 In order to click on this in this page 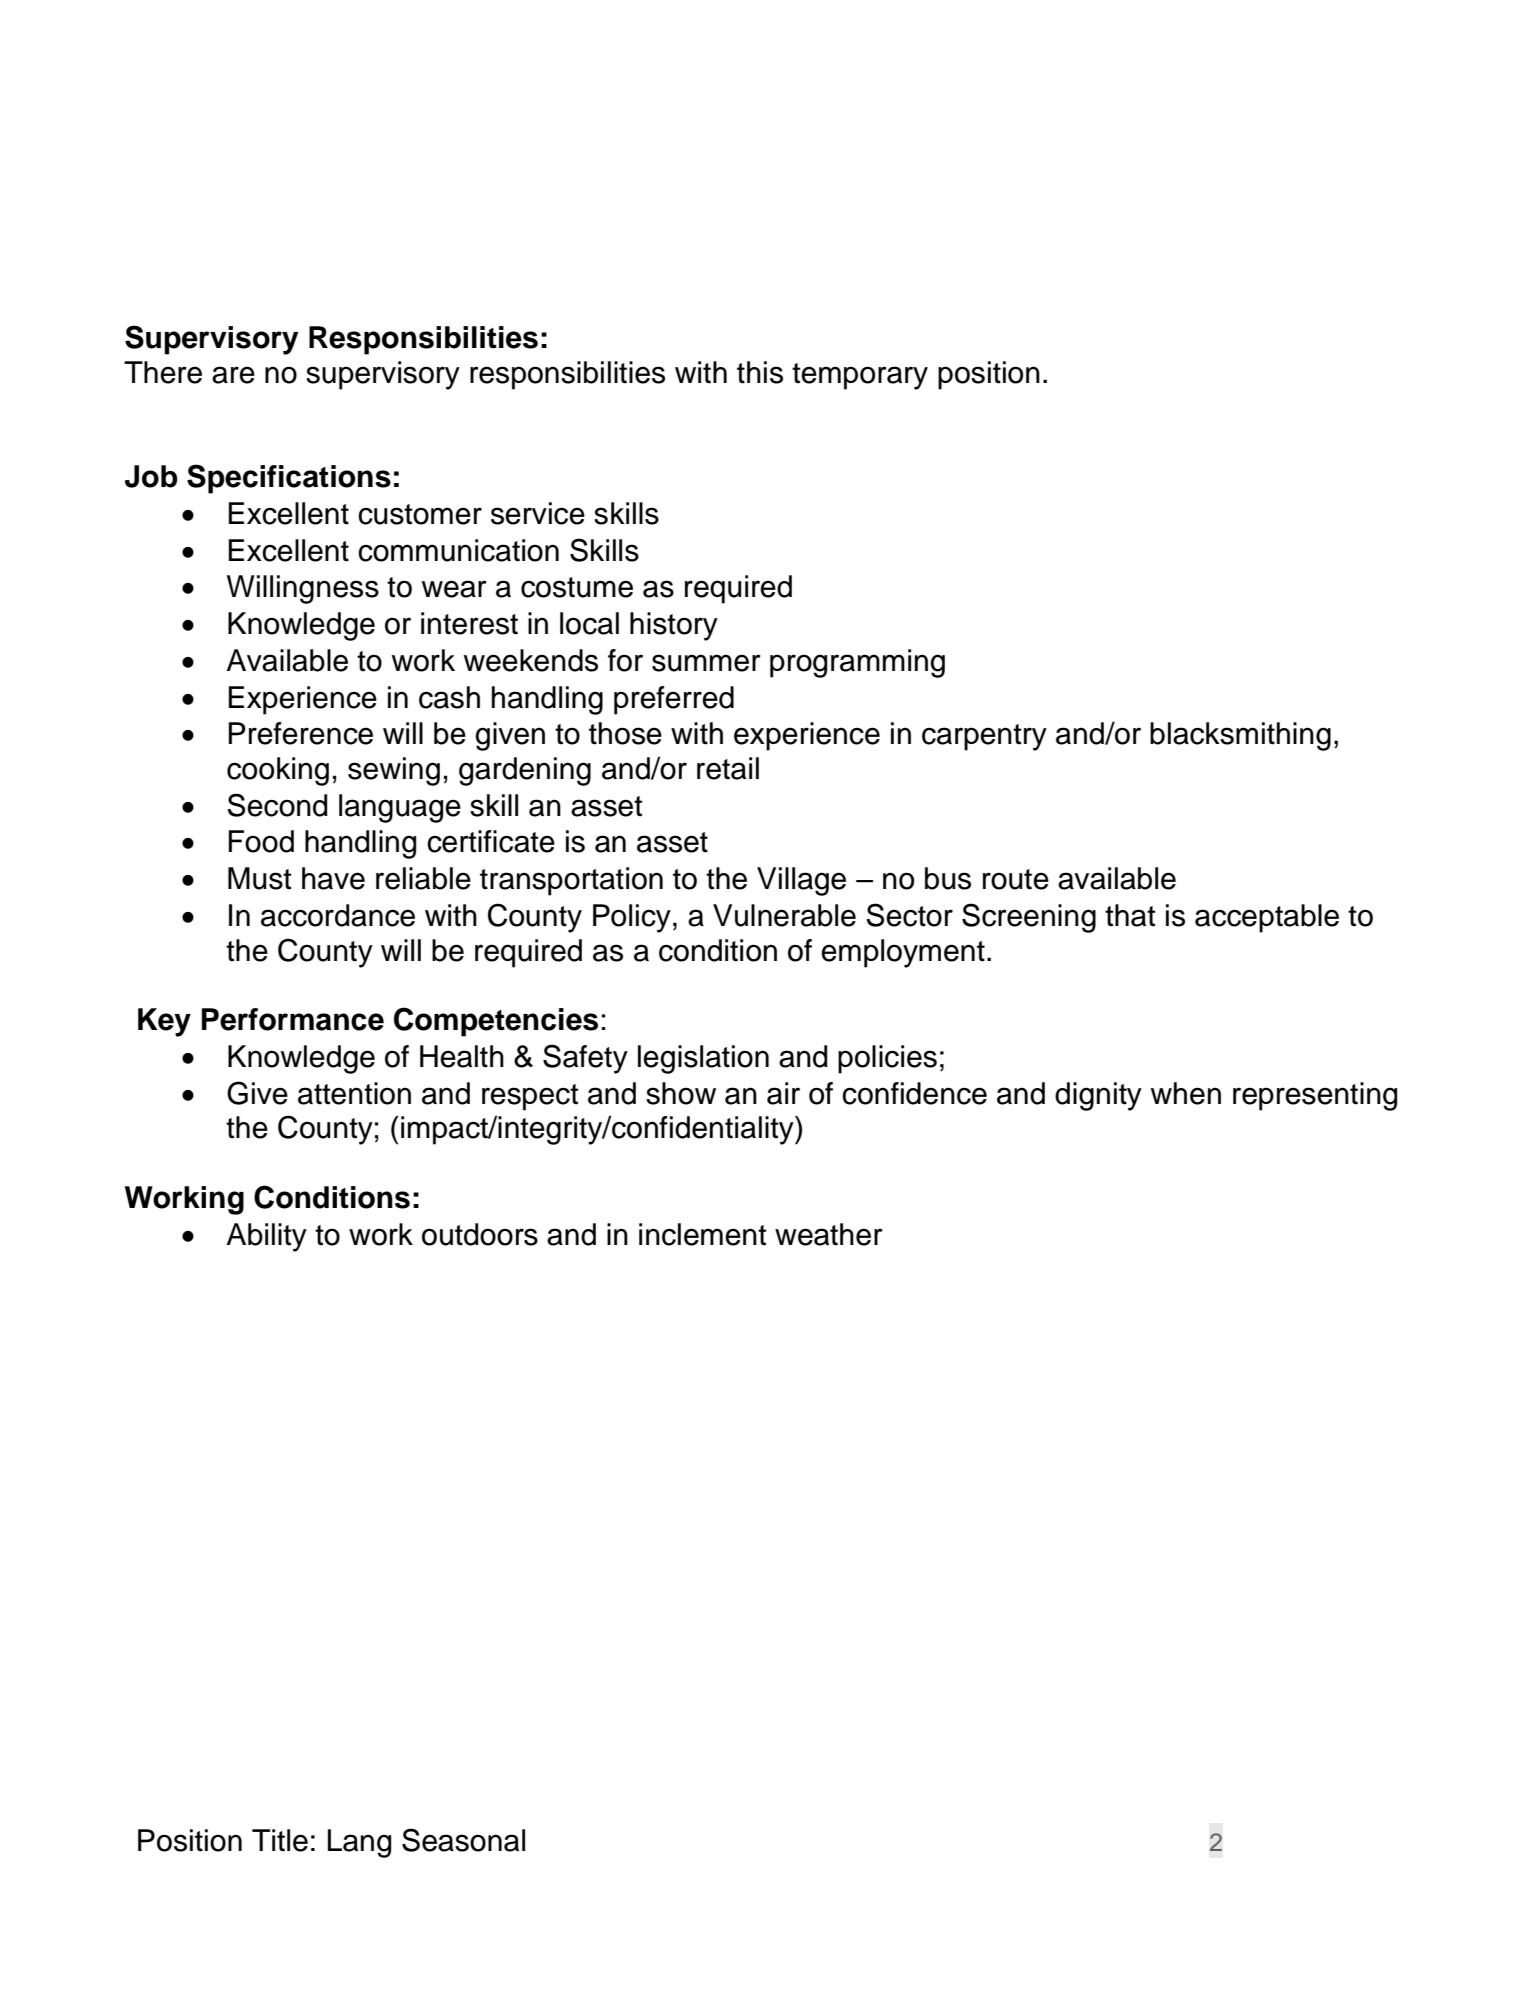, I will do `click(760, 372)`.
